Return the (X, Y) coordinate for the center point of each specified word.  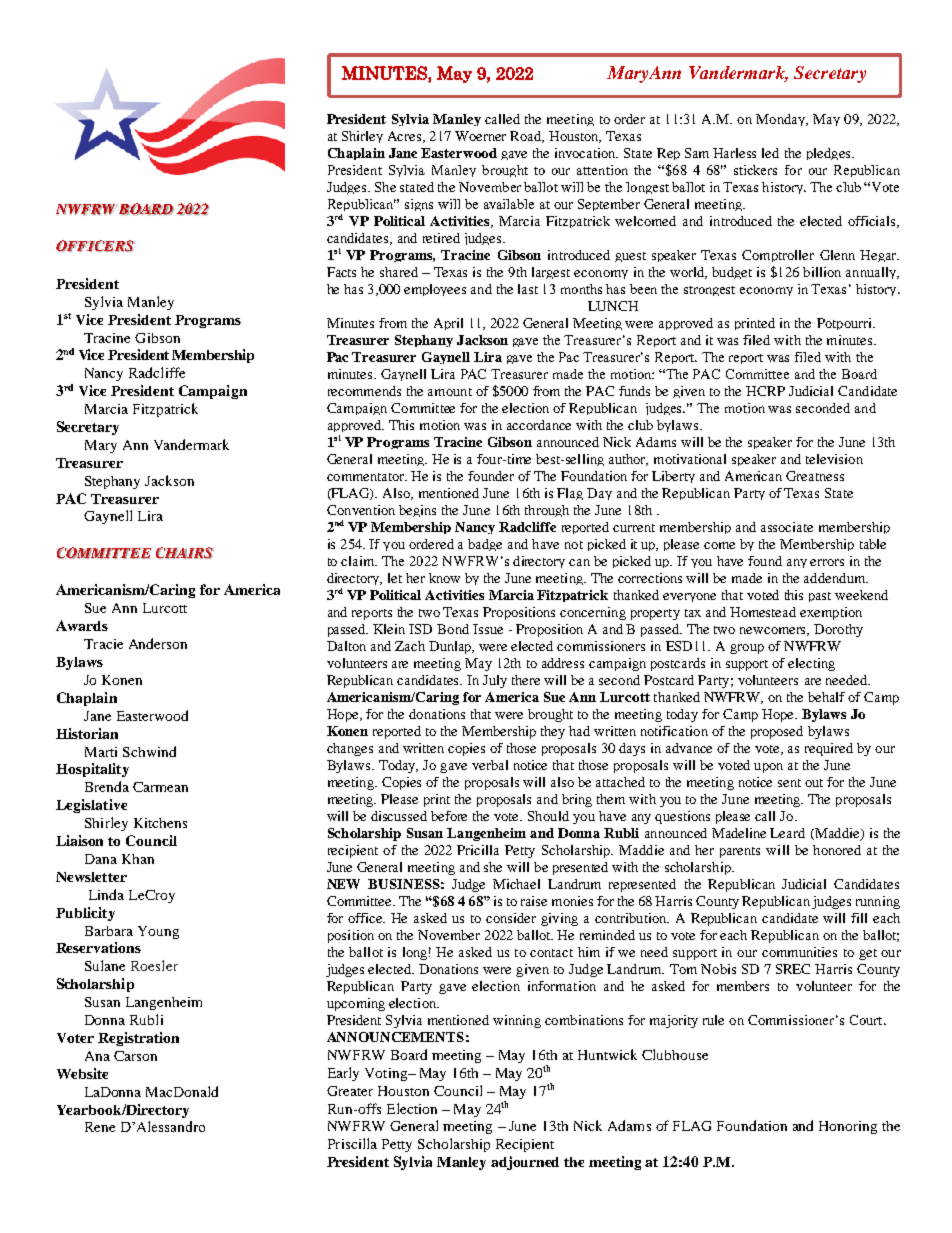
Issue (488, 629)
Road (527, 137)
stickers (755, 170)
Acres (406, 137)
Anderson (158, 643)
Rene (100, 1127)
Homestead (763, 612)
